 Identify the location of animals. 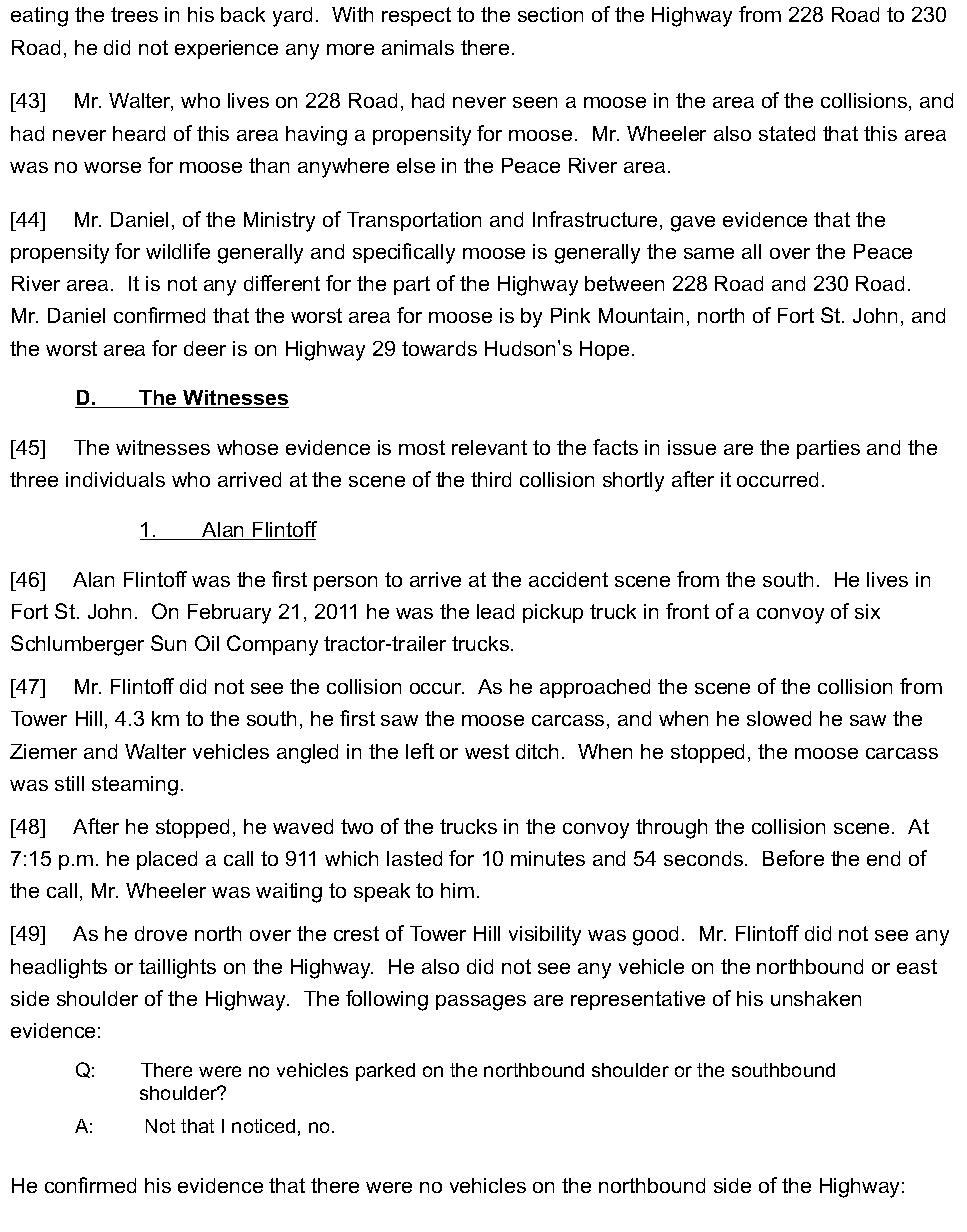
(418, 47).
